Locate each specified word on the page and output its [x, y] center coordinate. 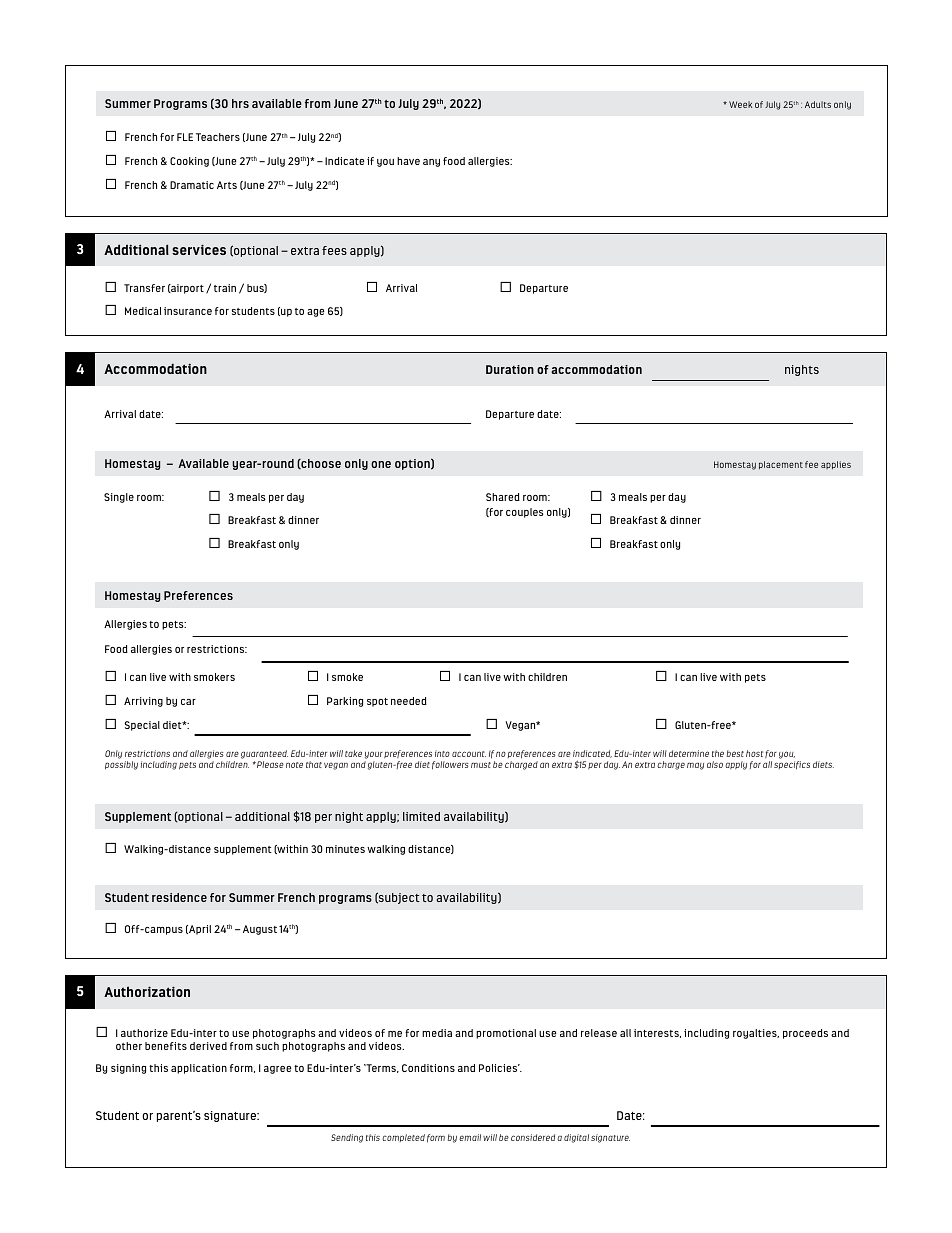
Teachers [218, 137]
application [199, 1069]
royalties [756, 1034]
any [431, 163]
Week [740, 104]
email [470, 1137]
